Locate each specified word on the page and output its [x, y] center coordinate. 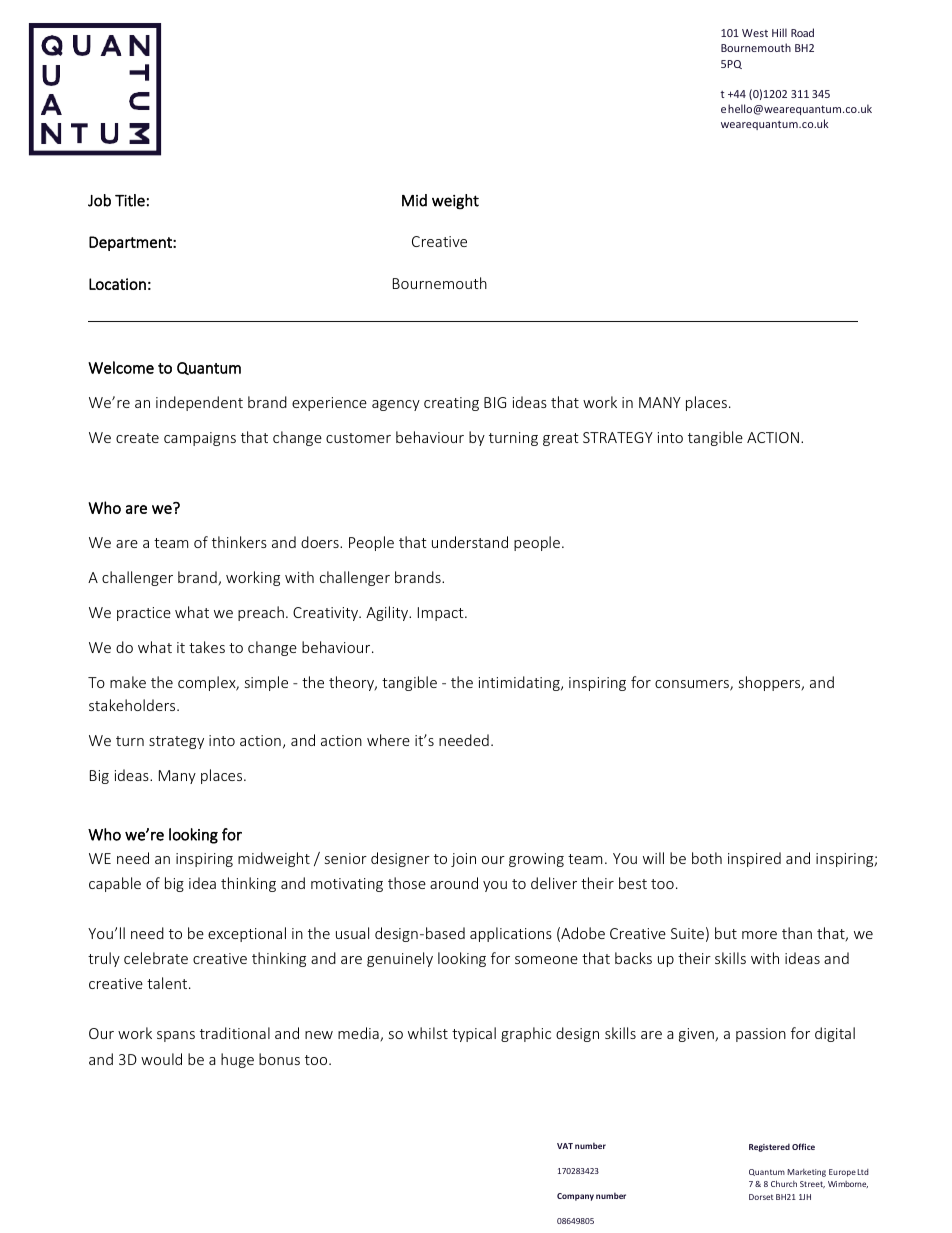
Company [575, 1197]
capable [115, 884]
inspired [754, 859]
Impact [442, 614]
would [161, 1059]
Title [130, 200]
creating [451, 404]
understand [470, 542]
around [454, 883]
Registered [769, 1147]
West [755, 33]
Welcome [121, 367]
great [561, 439]
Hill [779, 32]
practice [144, 614]
